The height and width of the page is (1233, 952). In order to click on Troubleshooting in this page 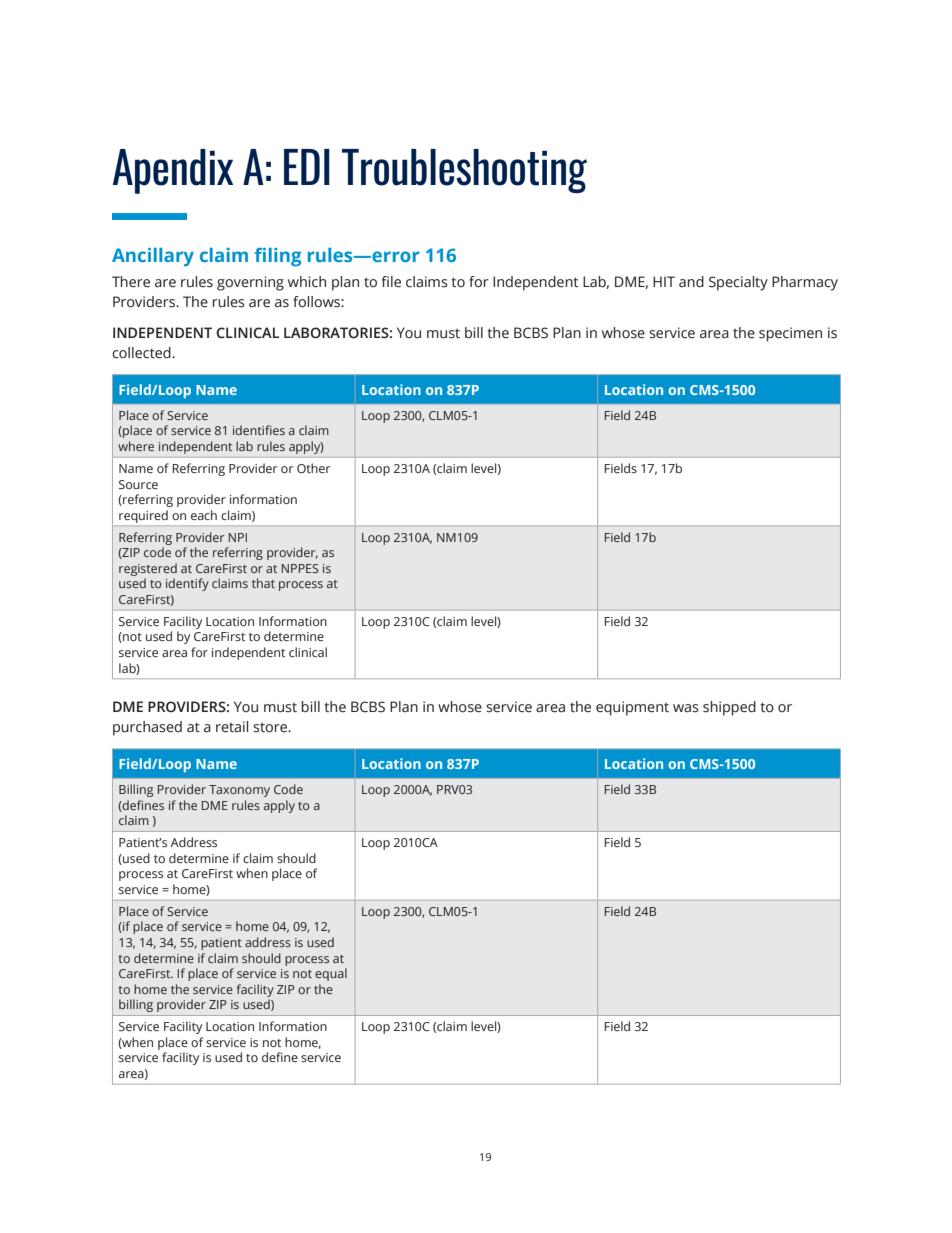, I will do `click(464, 171)`.
